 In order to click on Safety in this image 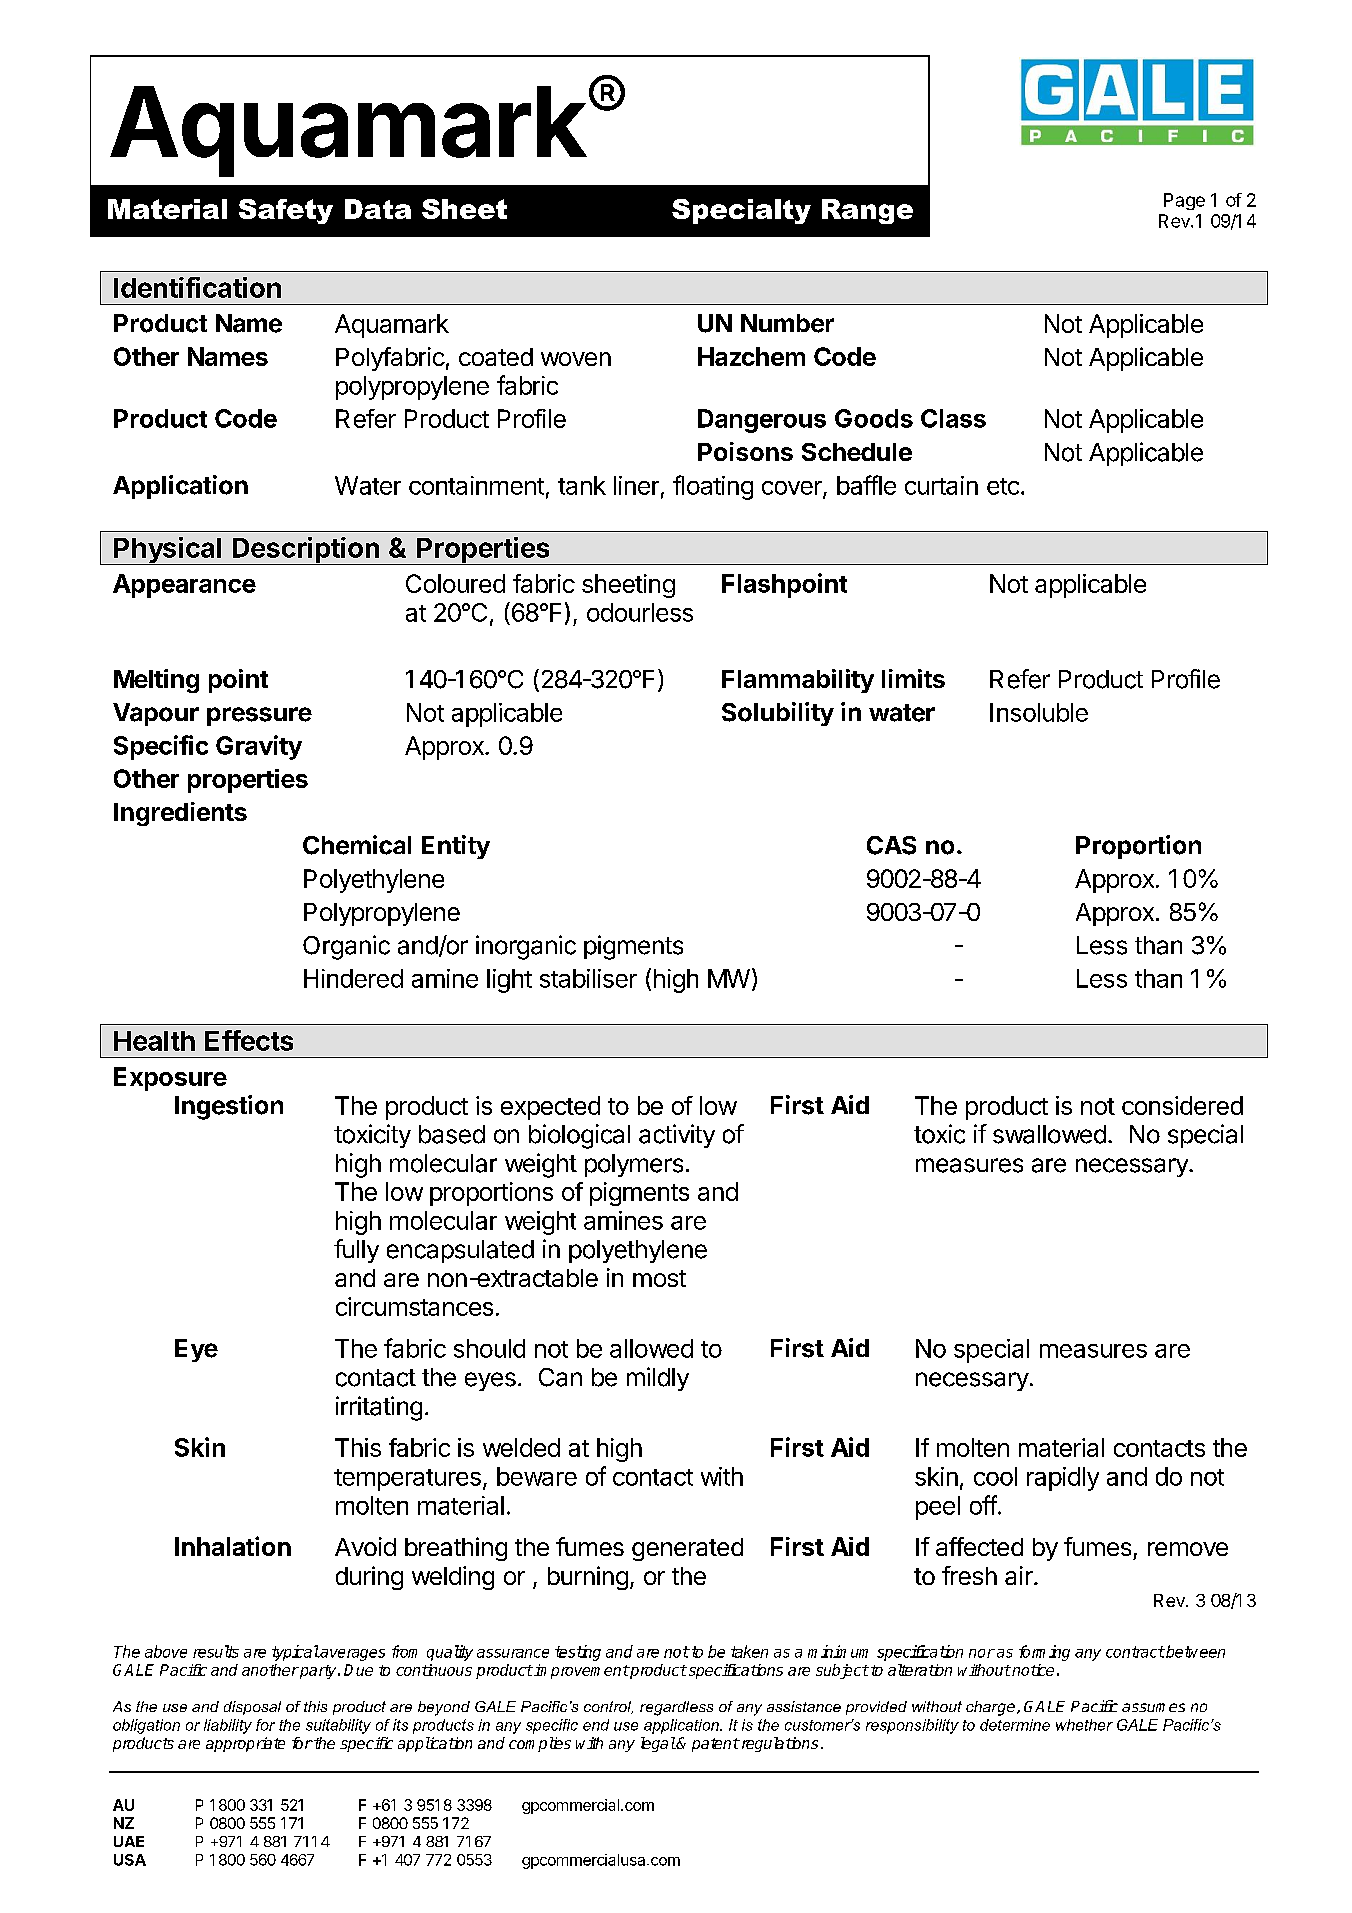, I will do `click(286, 211)`.
